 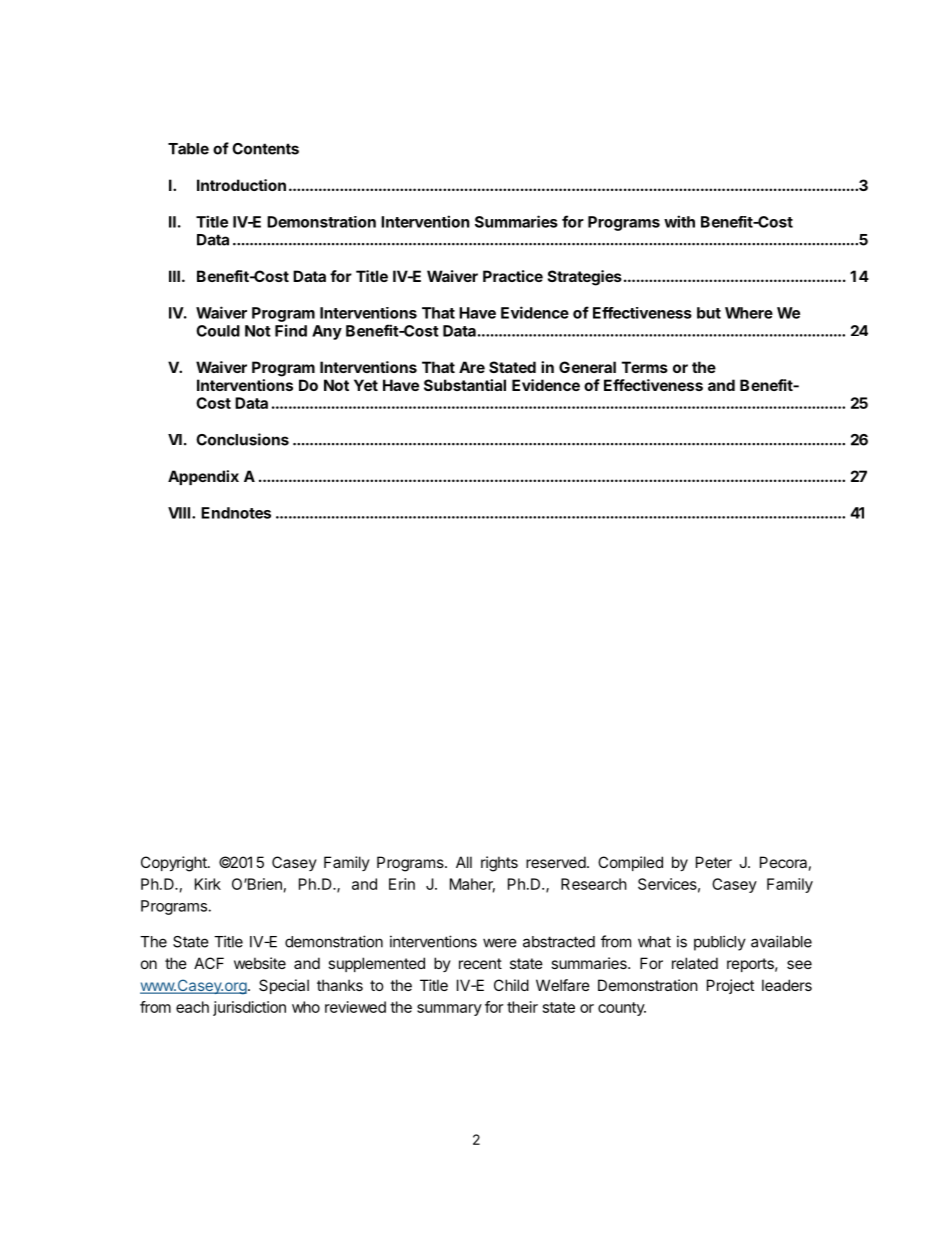 I want to click on Substantial, so click(x=465, y=385).
